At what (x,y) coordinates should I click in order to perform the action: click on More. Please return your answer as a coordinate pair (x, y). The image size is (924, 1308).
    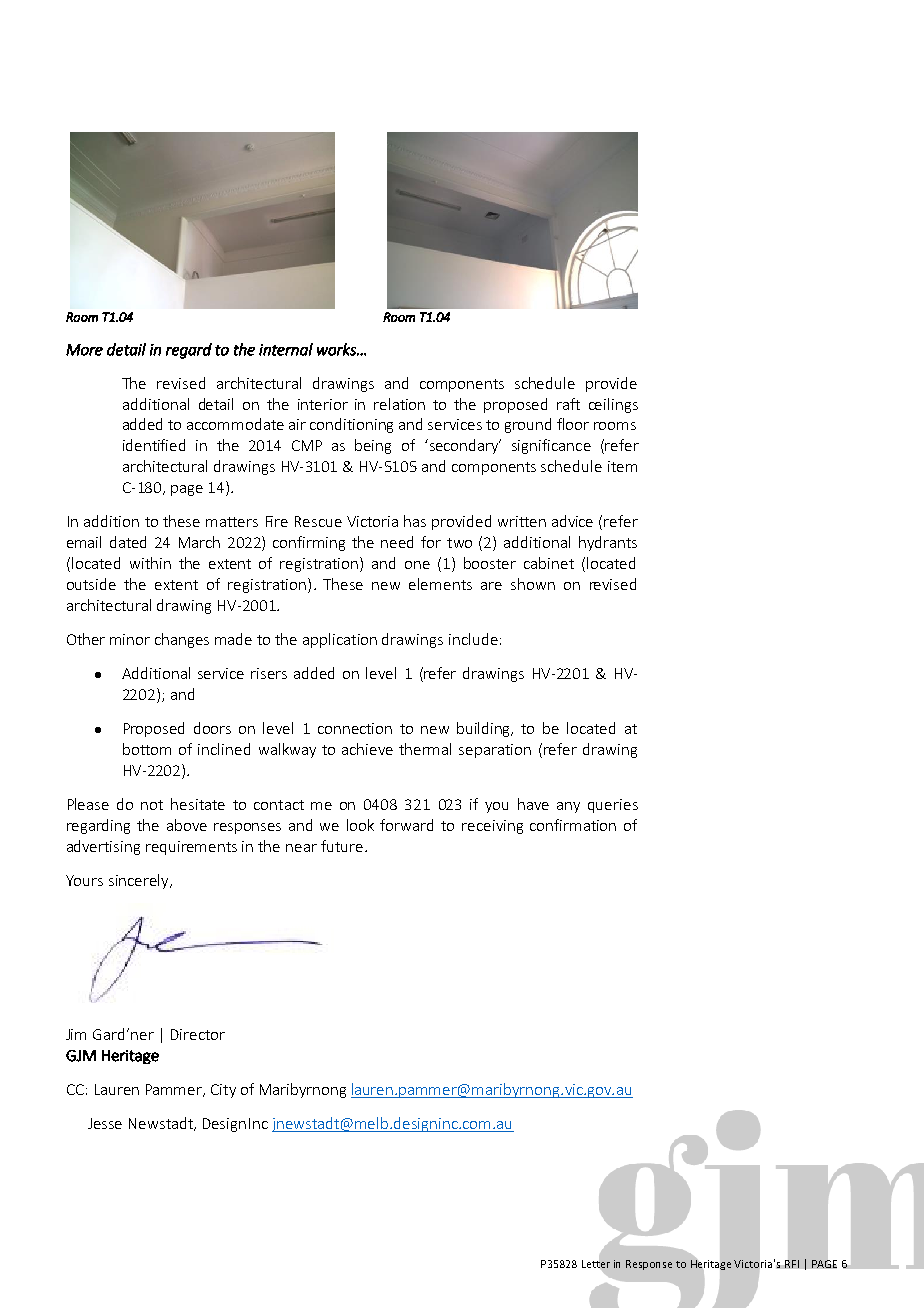
    Looking at the image, I should click on (84, 350).
